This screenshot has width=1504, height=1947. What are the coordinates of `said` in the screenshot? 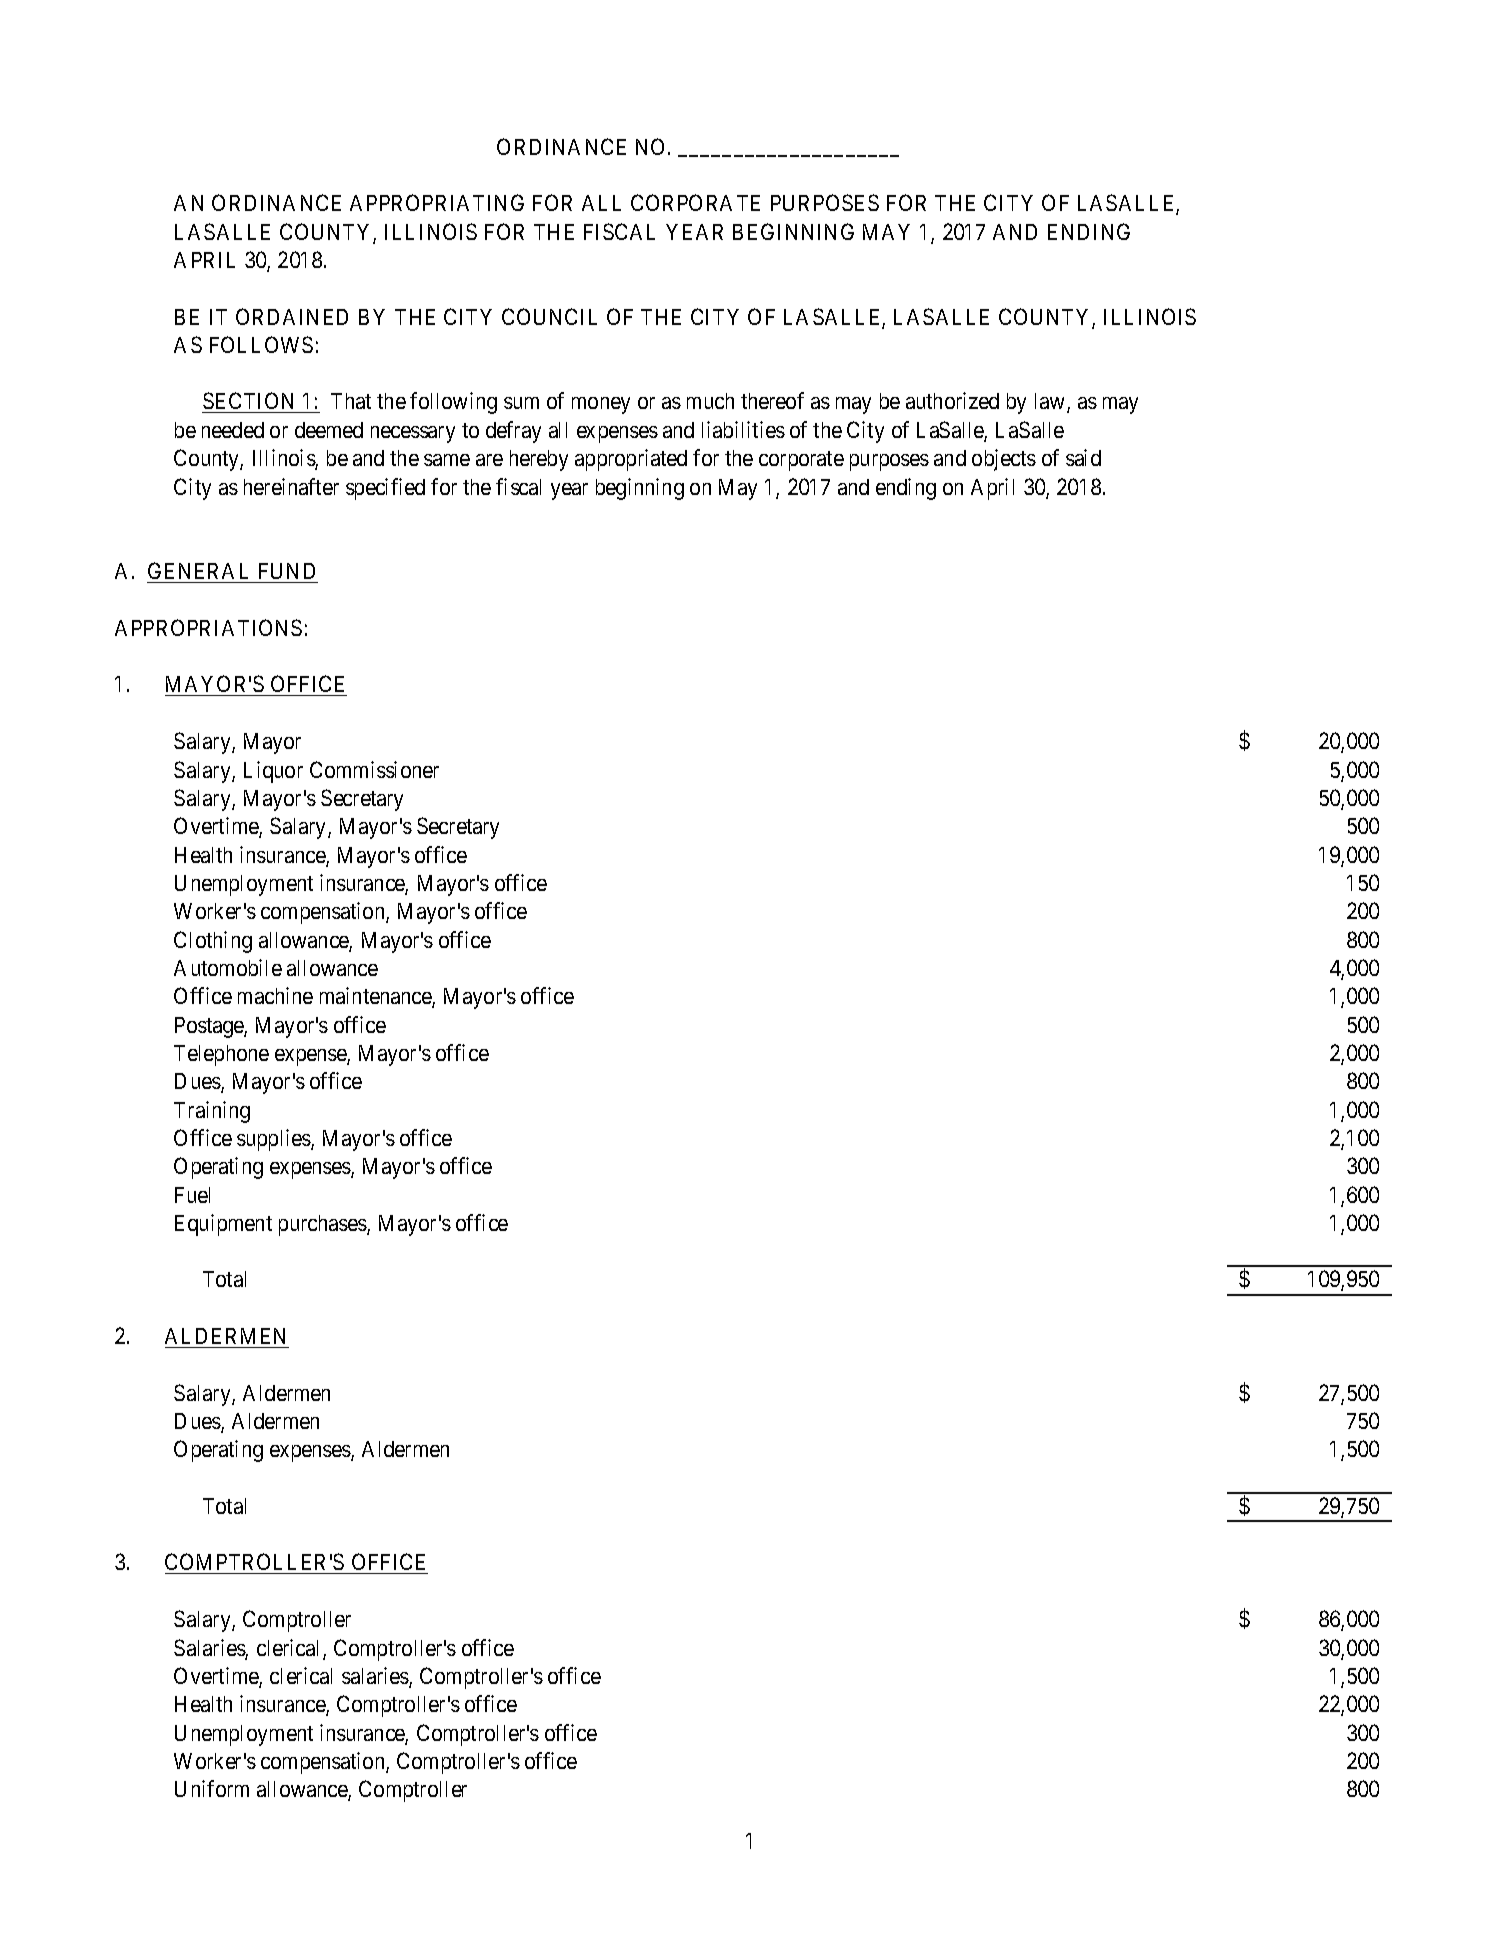 It's located at (1083, 457).
